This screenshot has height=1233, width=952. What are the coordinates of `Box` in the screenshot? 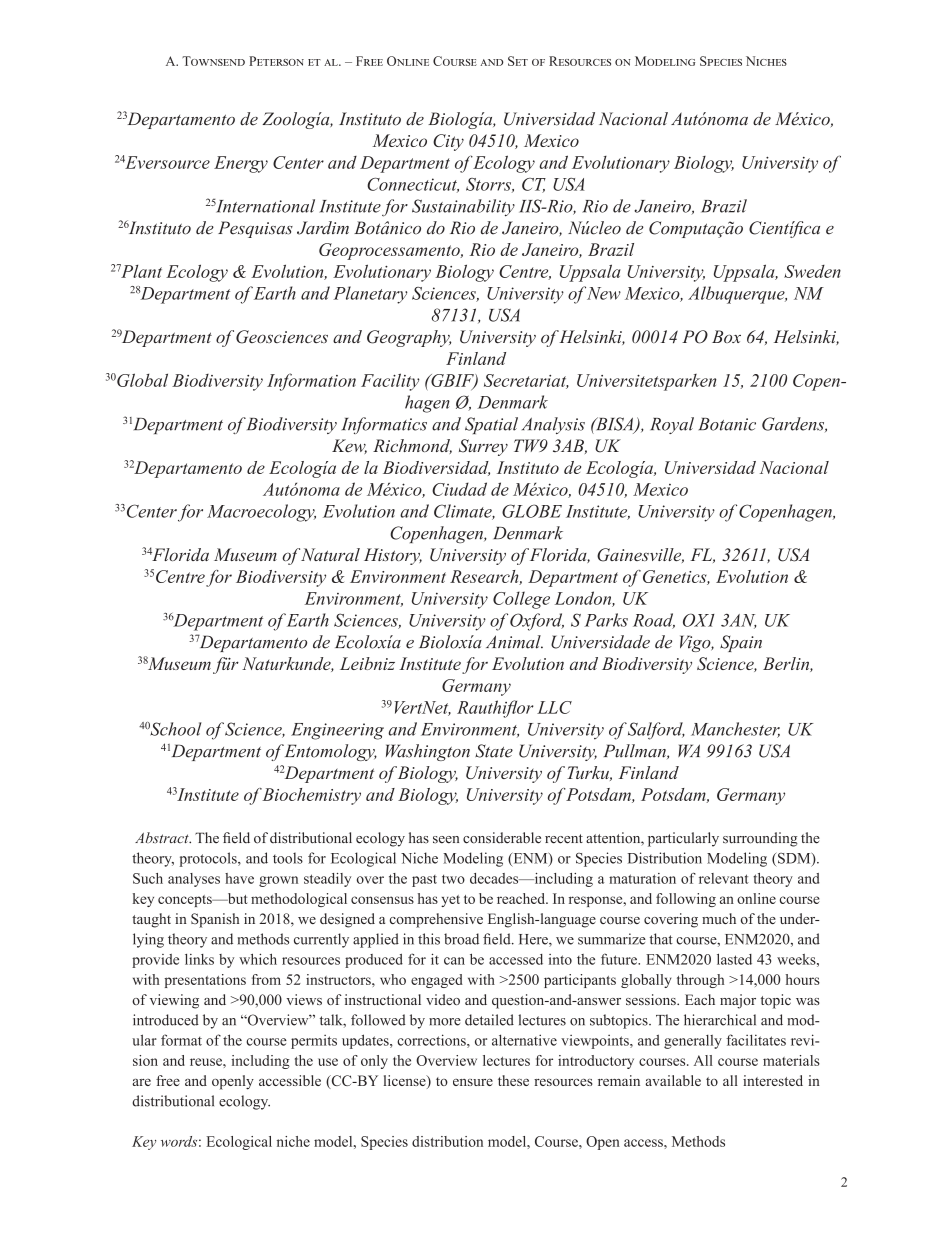 It's located at (726, 336).
